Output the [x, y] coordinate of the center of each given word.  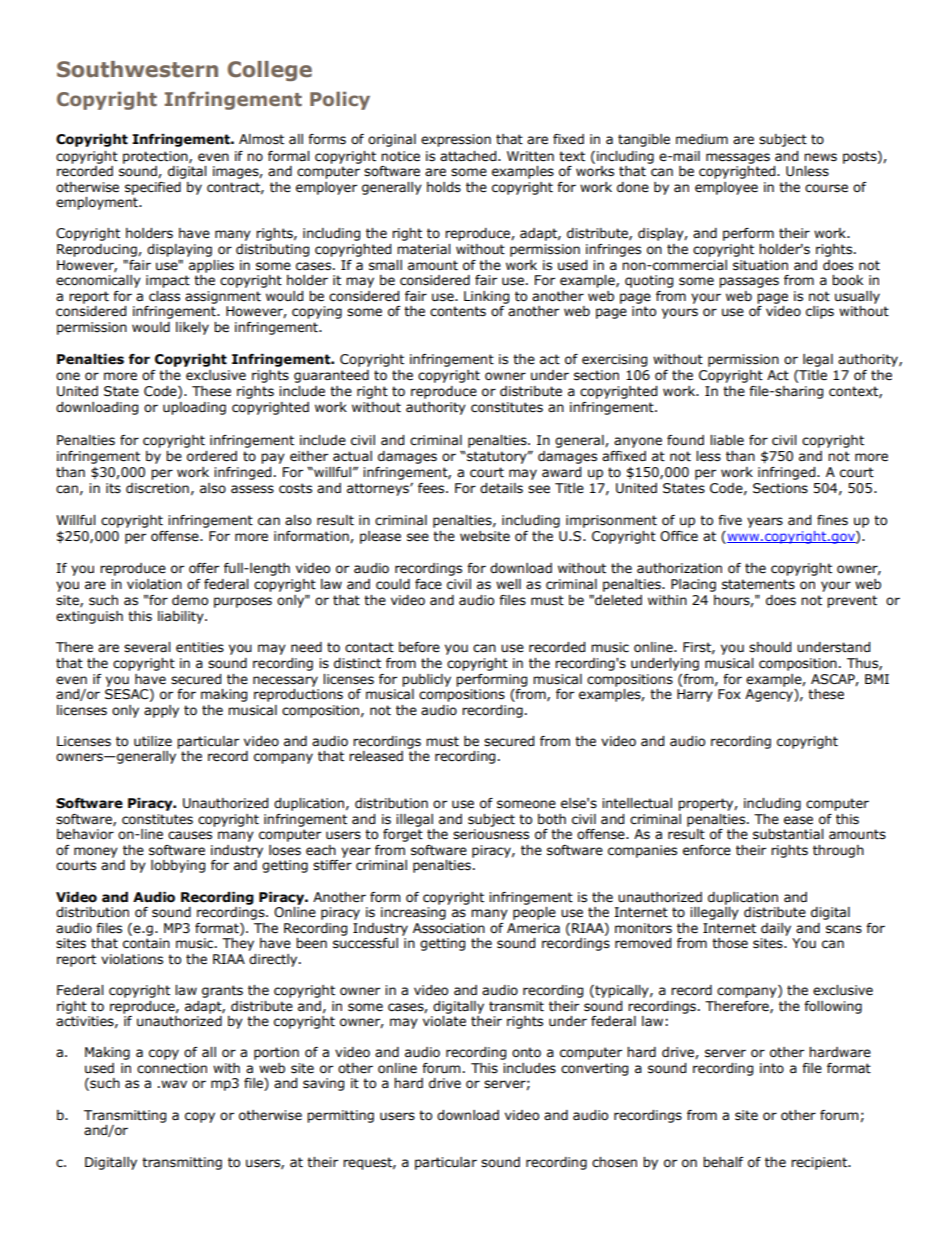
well [508, 584]
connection [172, 1068]
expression [456, 140]
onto [526, 1052]
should [770, 647]
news [820, 157]
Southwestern [137, 69]
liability [182, 617]
